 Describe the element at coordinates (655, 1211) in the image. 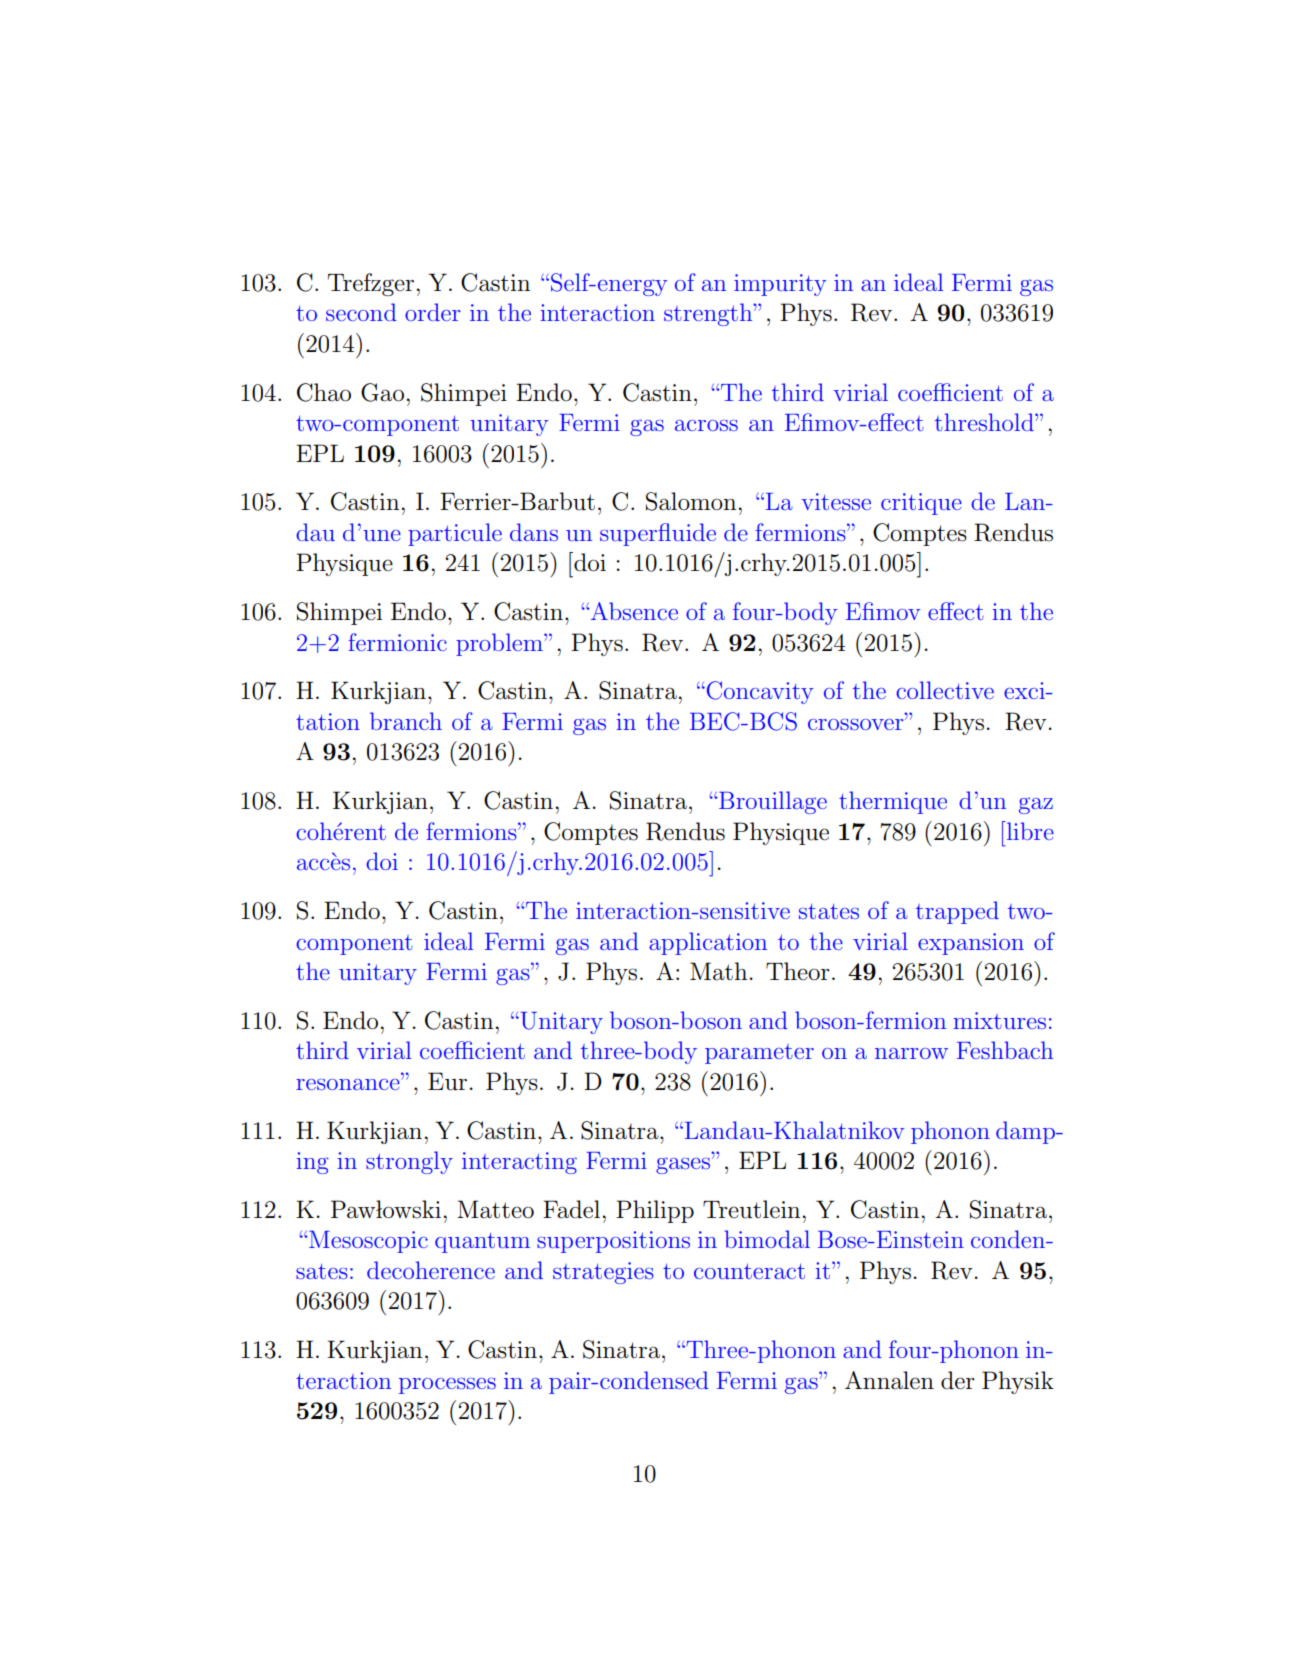

I see `Philipp` at that location.
